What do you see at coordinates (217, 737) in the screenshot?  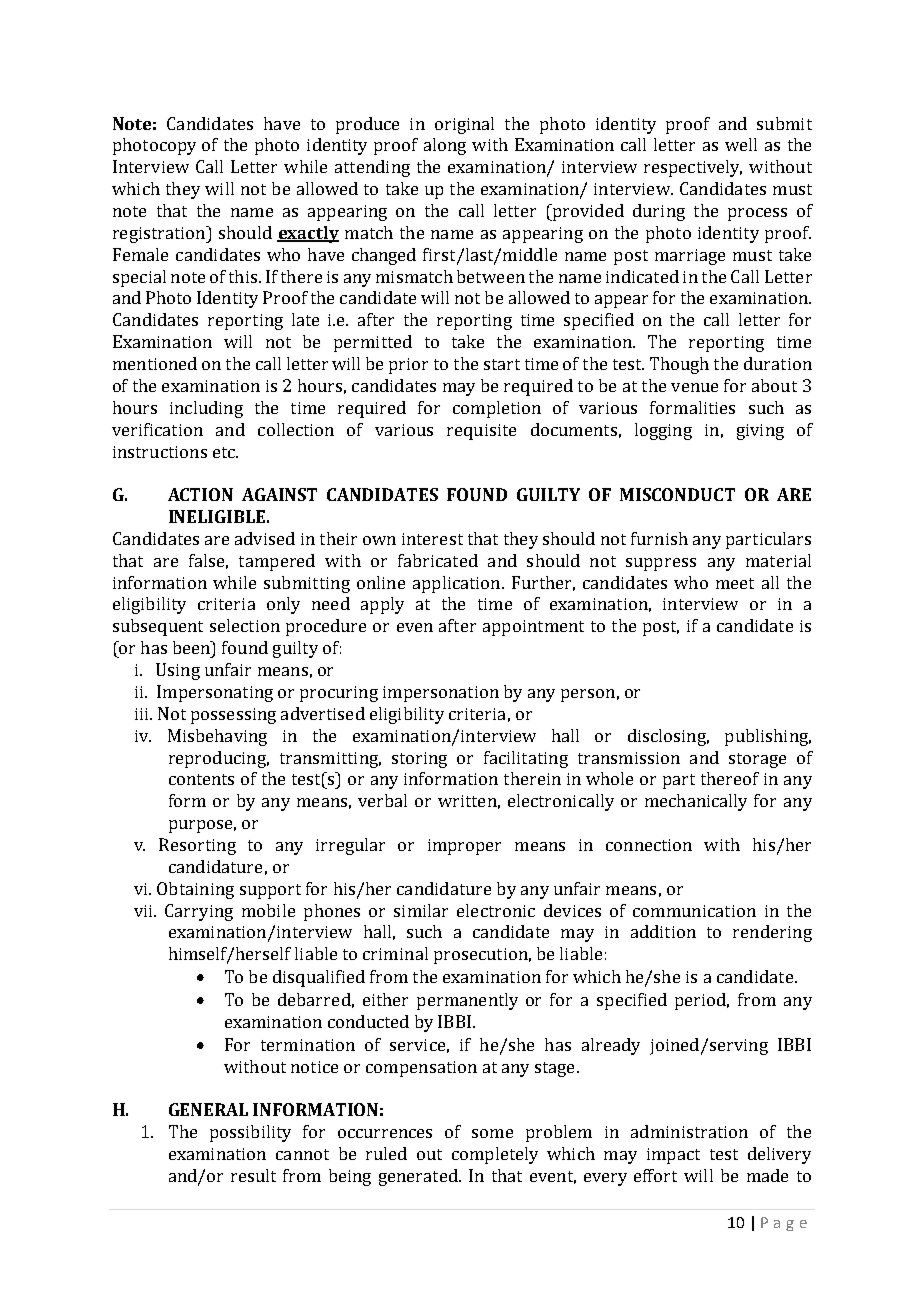 I see `Misbehaving` at bounding box center [217, 737].
